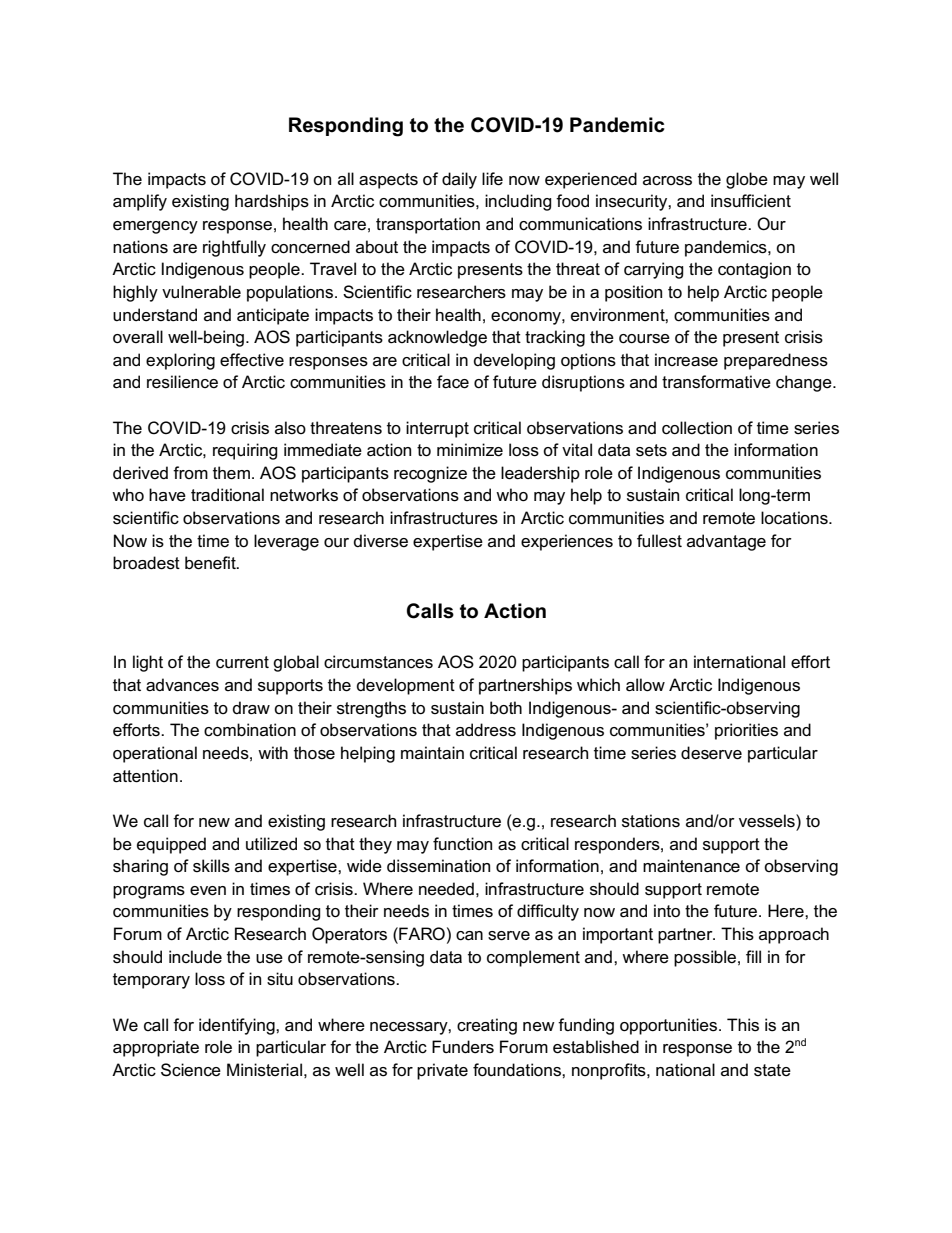  Describe the element at coordinates (751, 201) in the screenshot. I see `insufficient` at that location.
